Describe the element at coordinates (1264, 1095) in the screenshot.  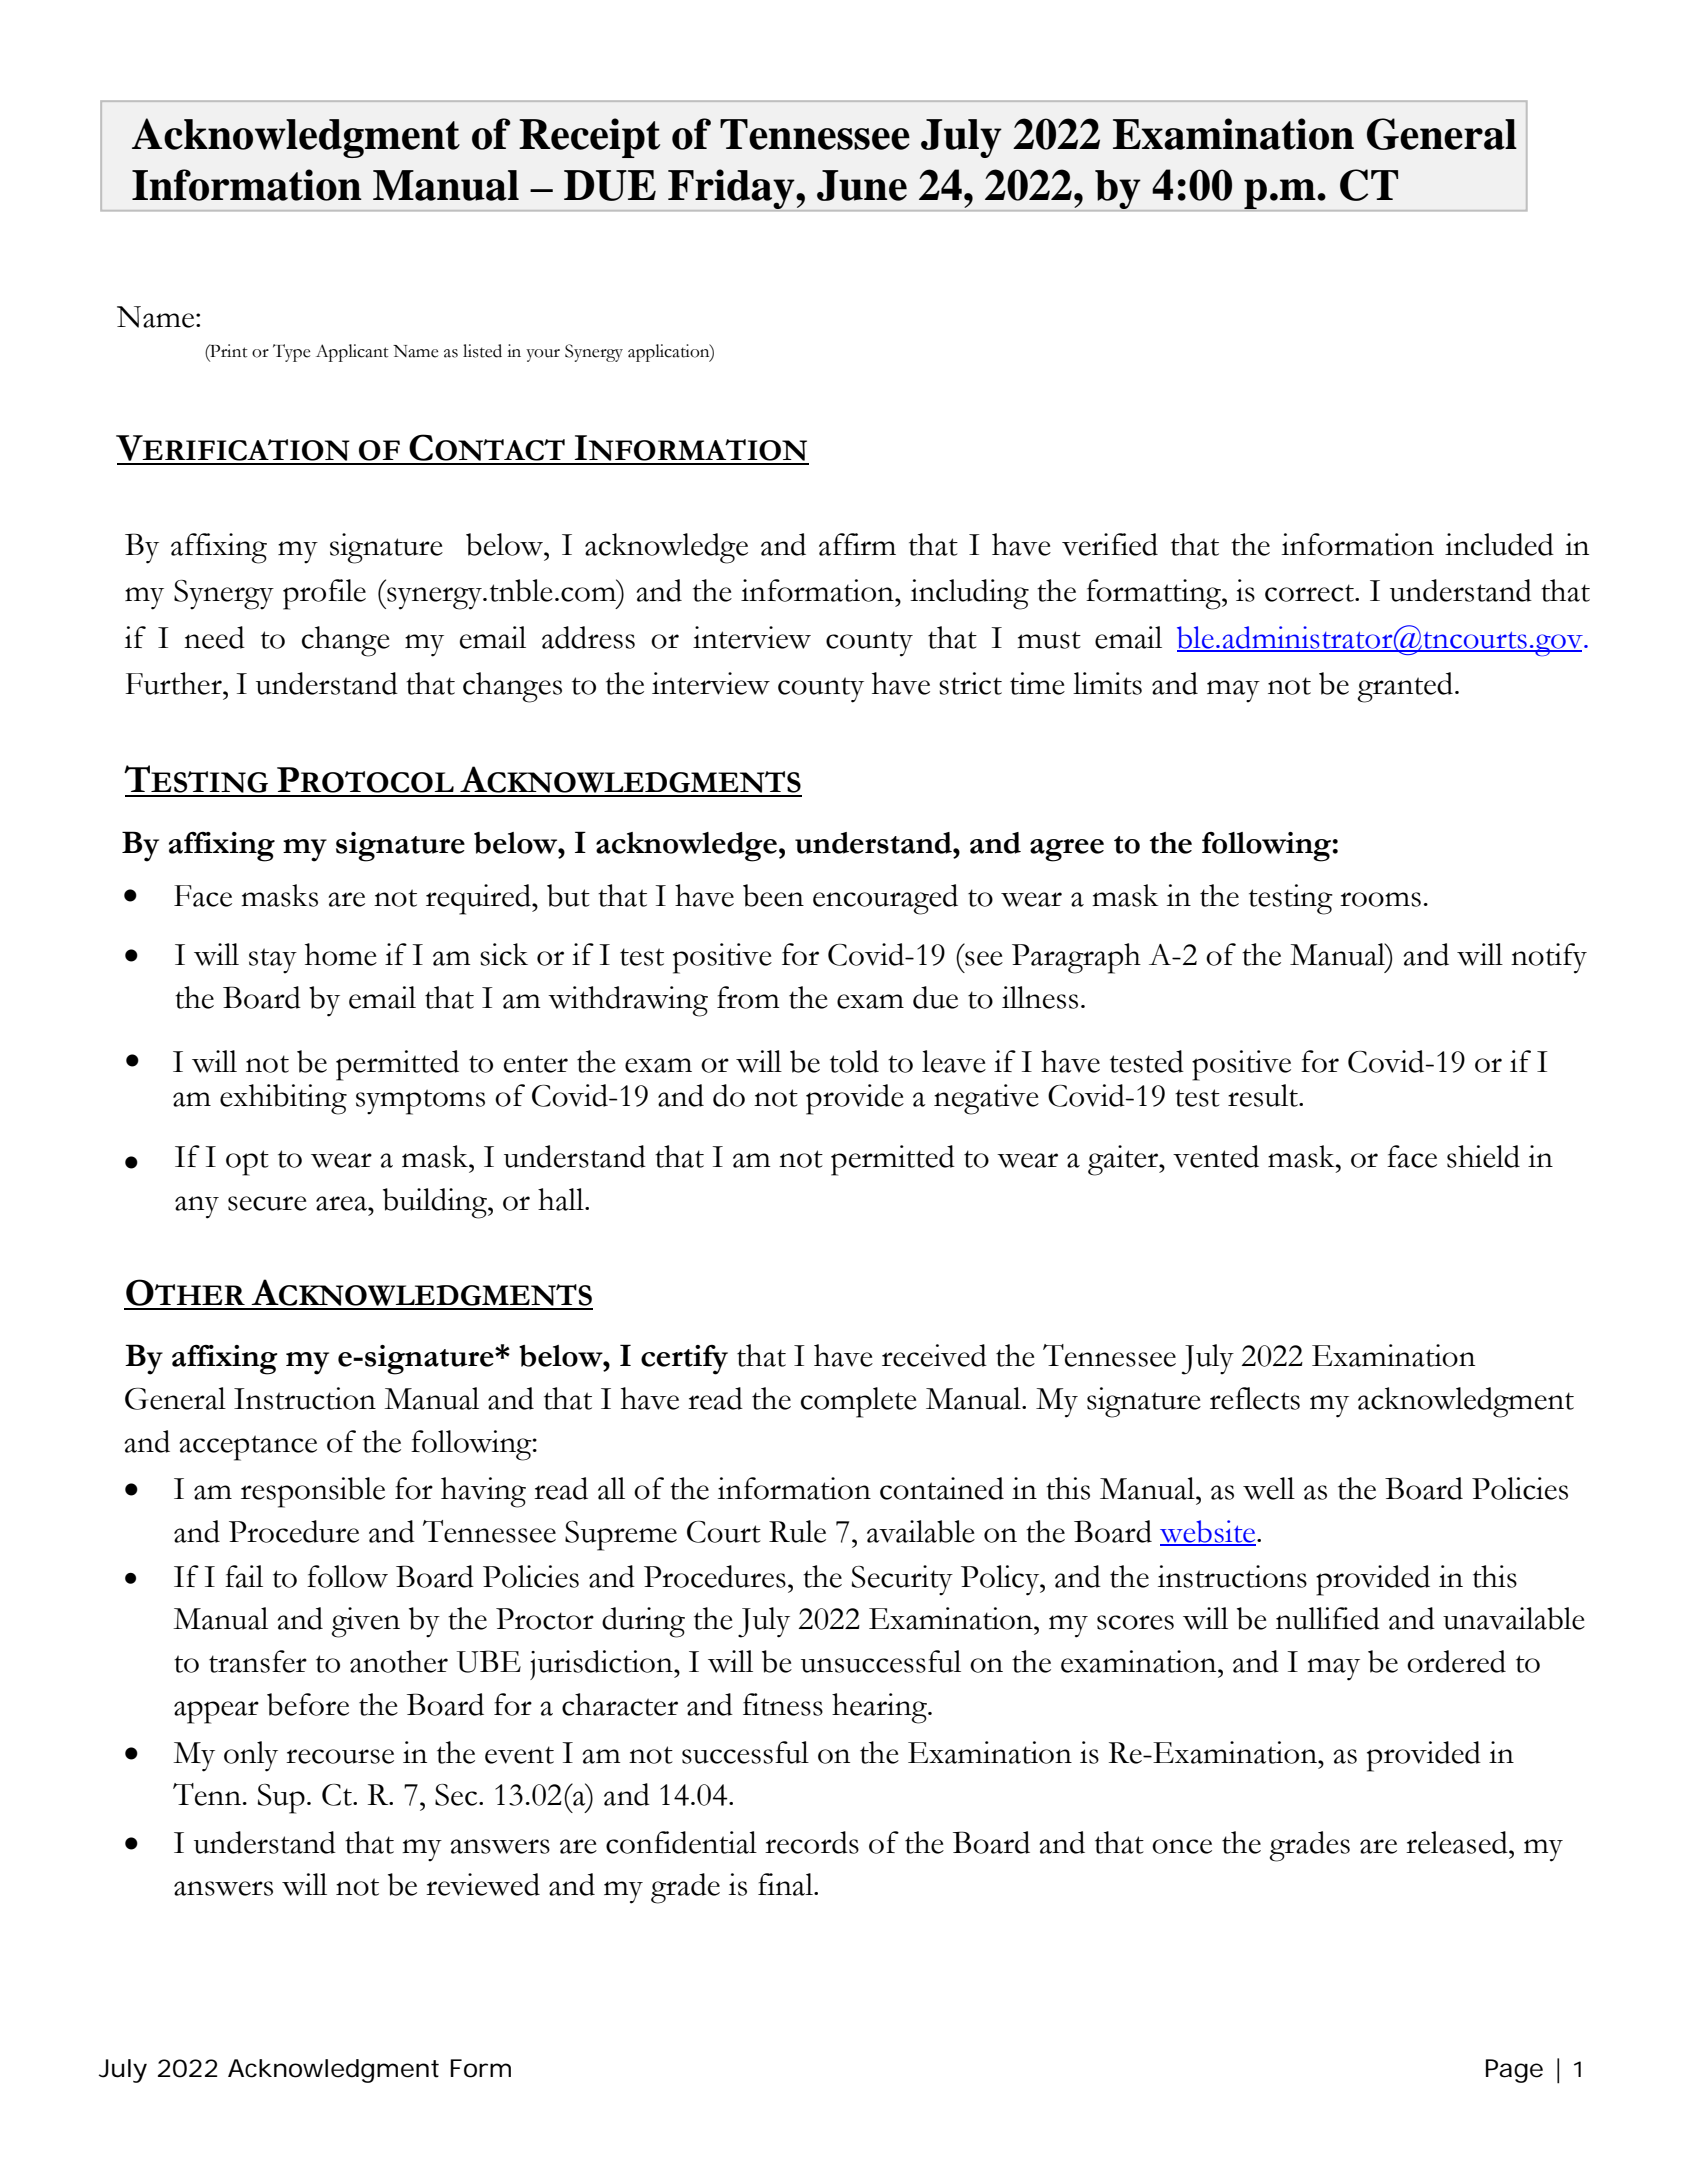
I see `result` at that location.
